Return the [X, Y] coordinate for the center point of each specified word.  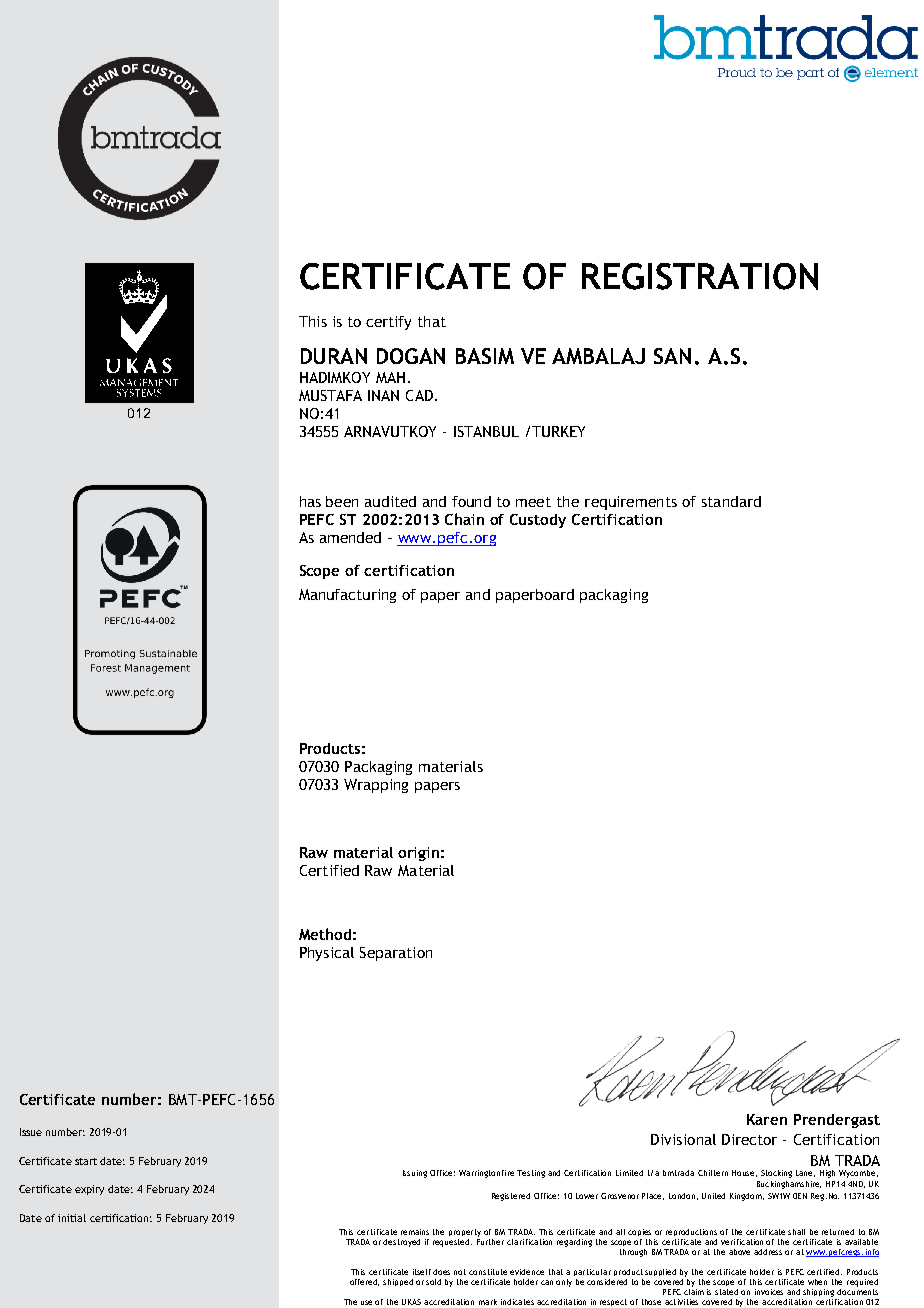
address [768, 1252]
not [460, 1272]
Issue [31, 1132]
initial [72, 1218]
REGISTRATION [700, 276]
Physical [327, 954]
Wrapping [376, 786]
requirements [631, 503]
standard [731, 501]
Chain [464, 519]
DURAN [334, 356]
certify [388, 323]
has [310, 501]
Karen [767, 1119]
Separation [396, 954]
